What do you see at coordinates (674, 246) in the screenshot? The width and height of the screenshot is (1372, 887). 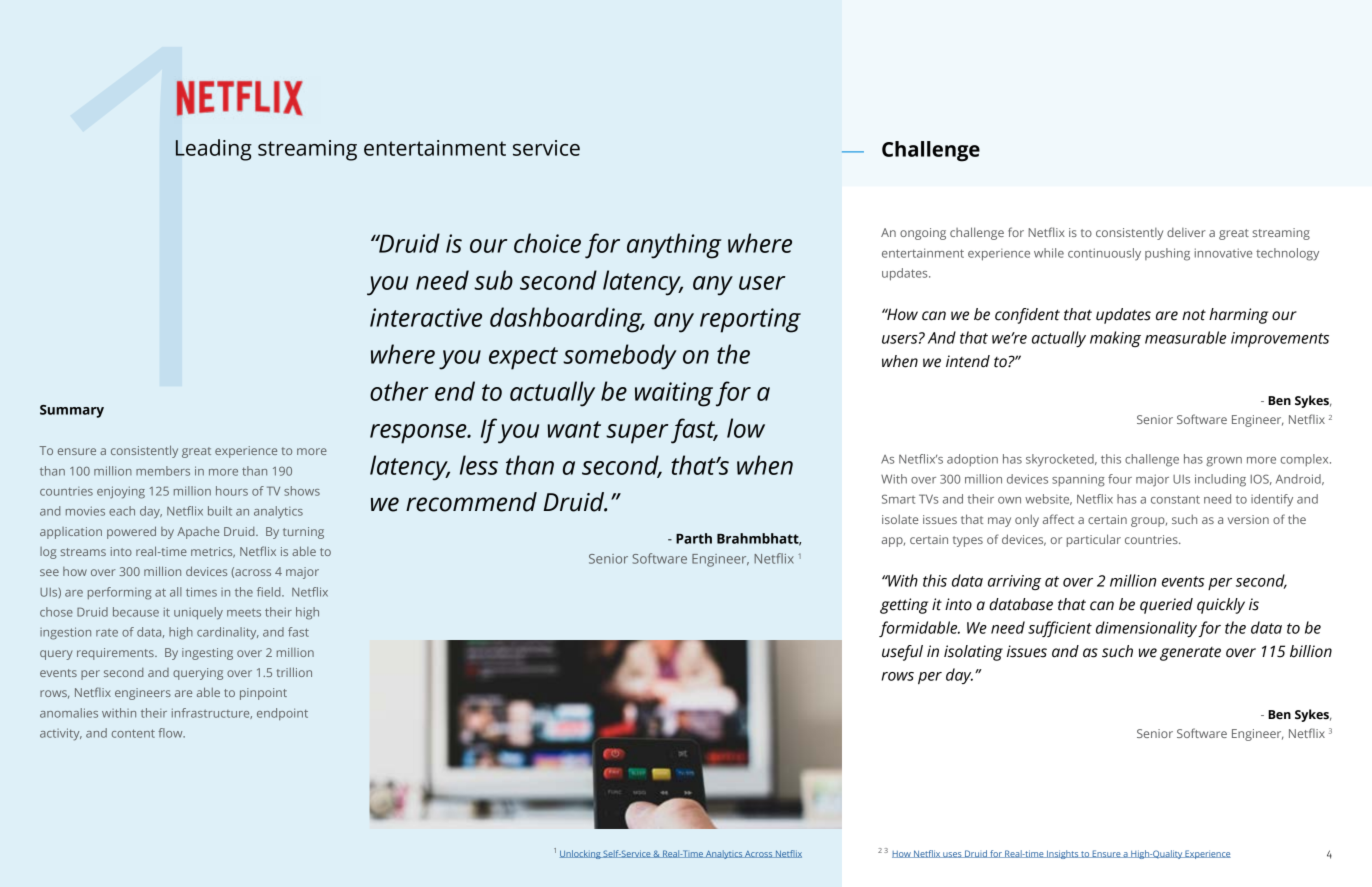 I see `anything` at bounding box center [674, 246].
